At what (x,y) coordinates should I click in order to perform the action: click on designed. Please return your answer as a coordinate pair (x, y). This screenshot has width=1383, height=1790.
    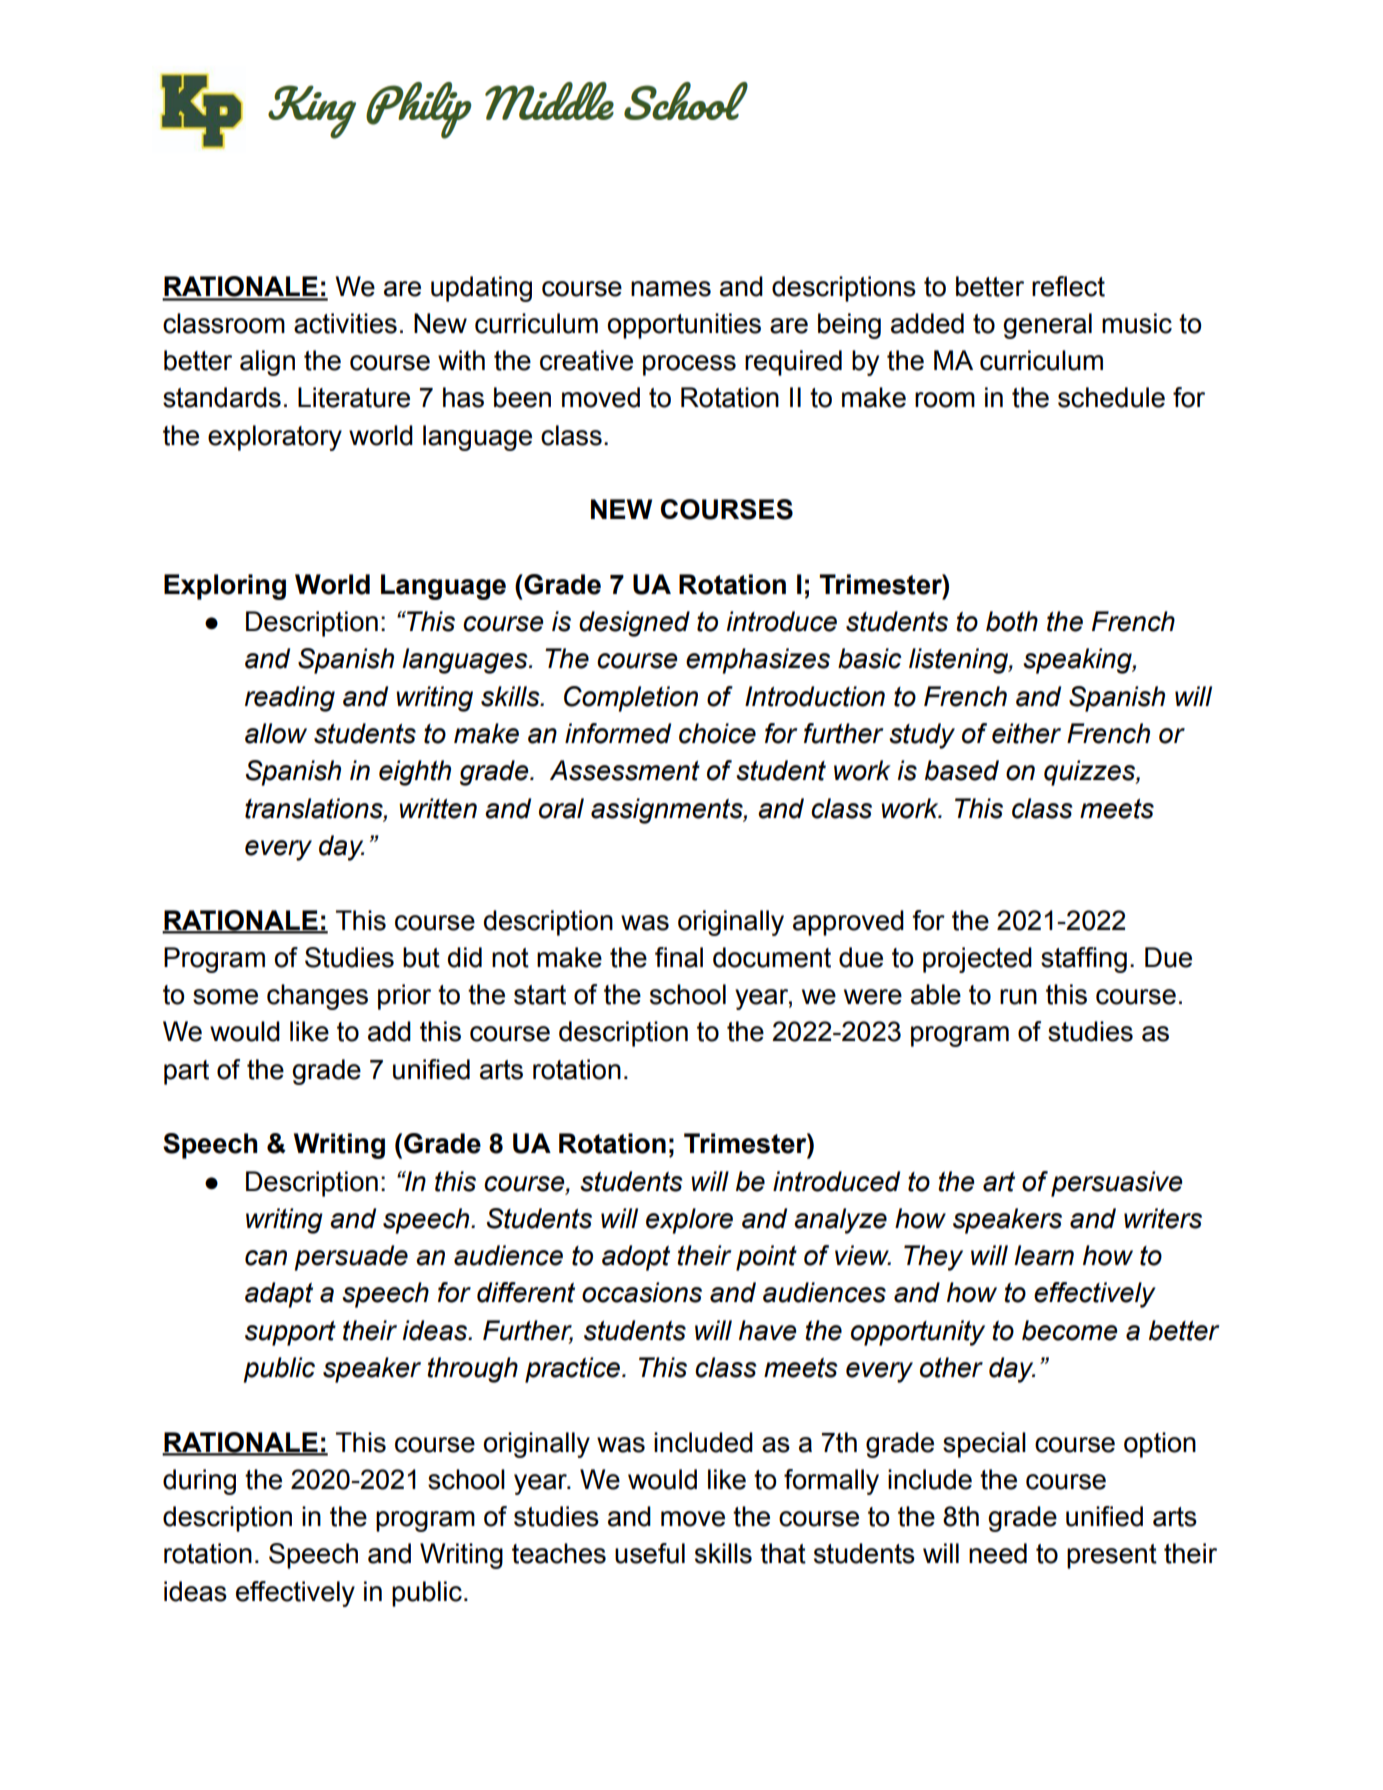
    Looking at the image, I should click on (634, 624).
